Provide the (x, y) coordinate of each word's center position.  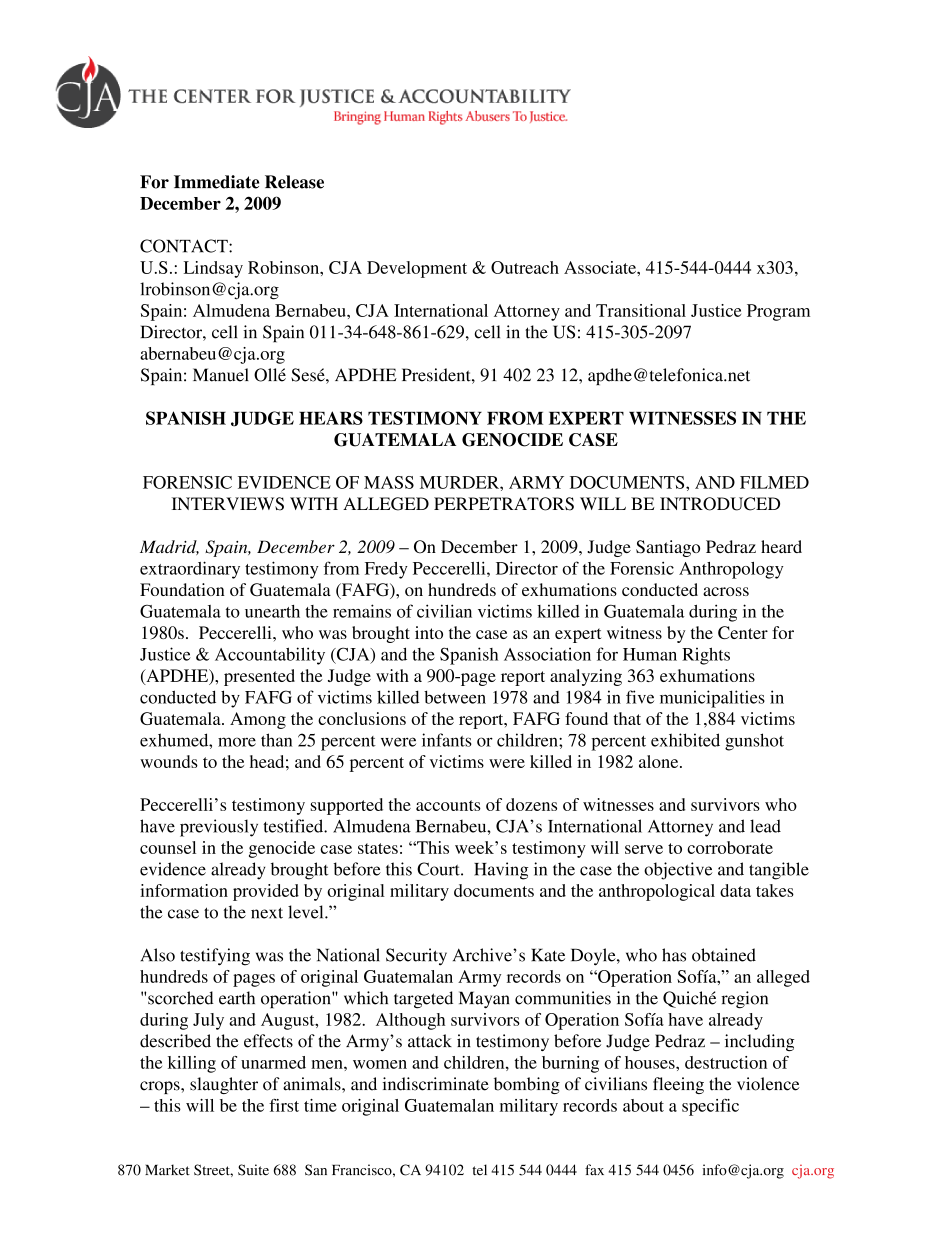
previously (219, 828)
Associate (601, 267)
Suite (253, 1170)
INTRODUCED (720, 504)
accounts (448, 805)
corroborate (730, 847)
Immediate (216, 182)
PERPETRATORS (504, 504)
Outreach (525, 267)
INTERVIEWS (228, 504)
